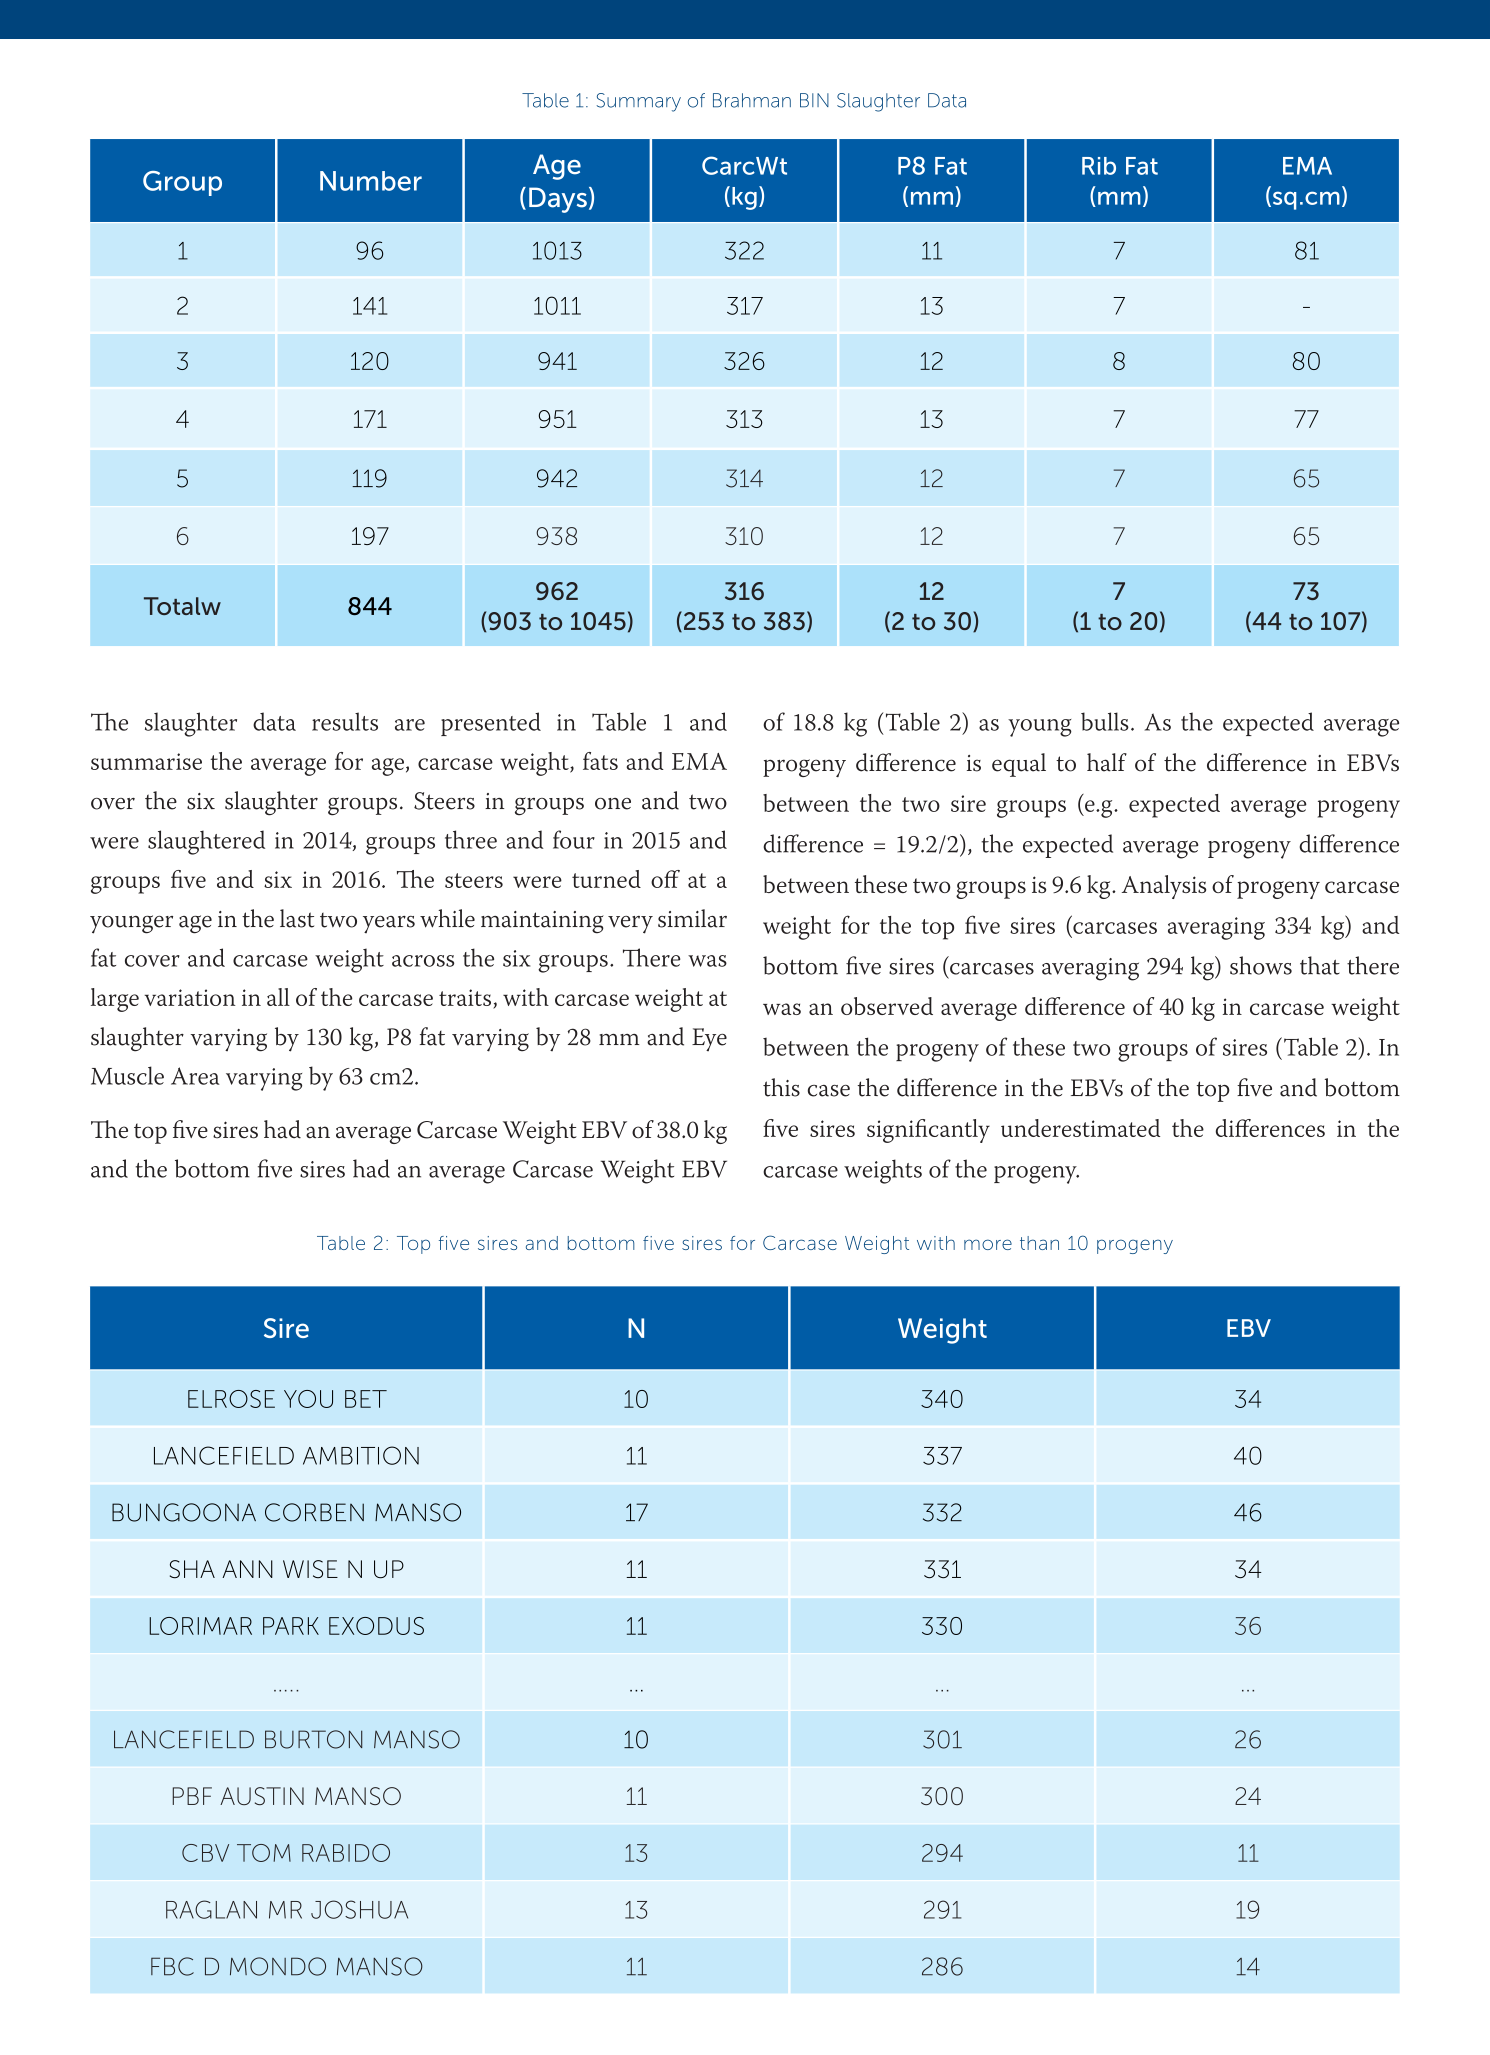 Image resolution: width=1490 pixels, height=2055 pixels. What do you see at coordinates (1039, 1243) in the page?
I see `than` at bounding box center [1039, 1243].
